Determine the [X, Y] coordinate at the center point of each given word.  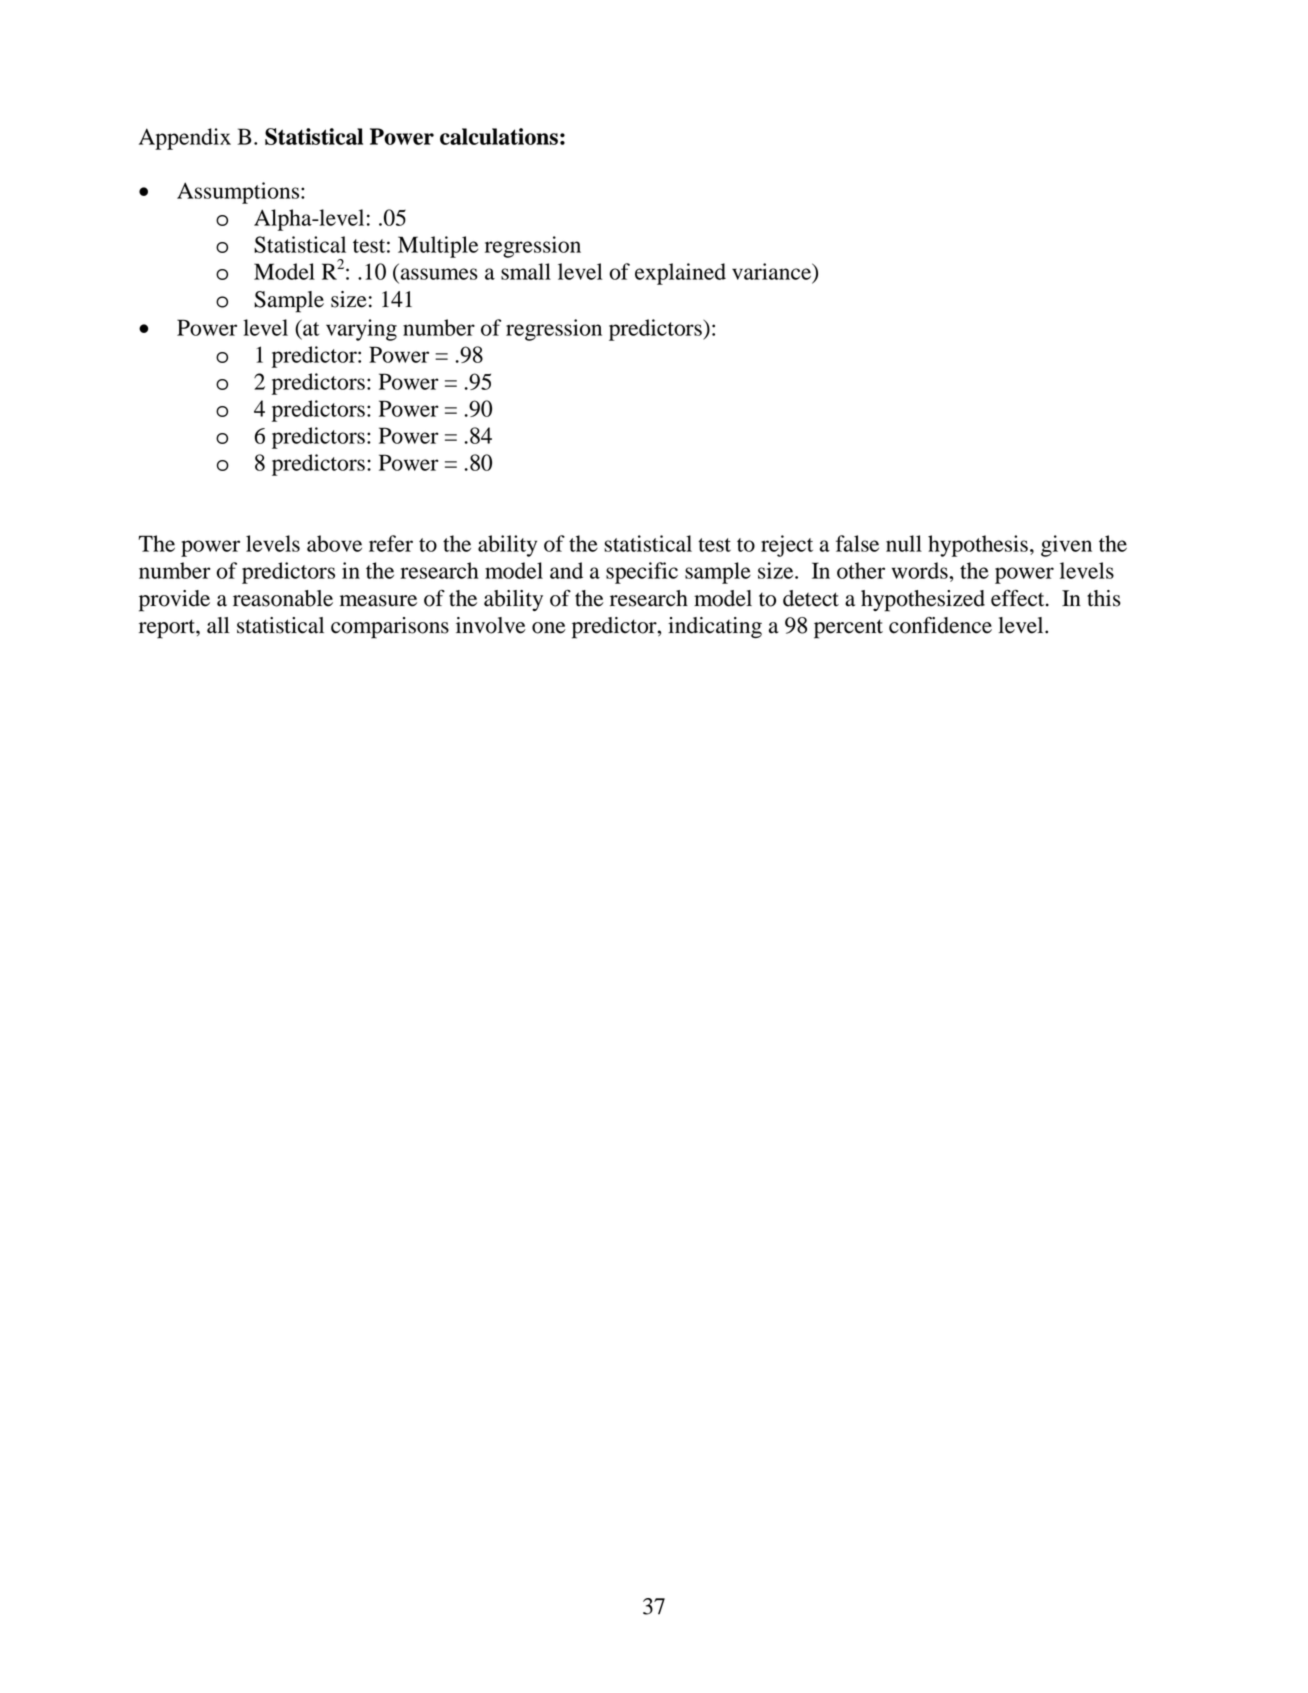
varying [361, 330]
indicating [715, 628]
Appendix [185, 139]
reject [787, 546]
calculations [499, 136]
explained [680, 274]
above [334, 543]
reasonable [283, 598]
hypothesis [978, 546]
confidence [940, 625]
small [526, 271]
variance [773, 272]
